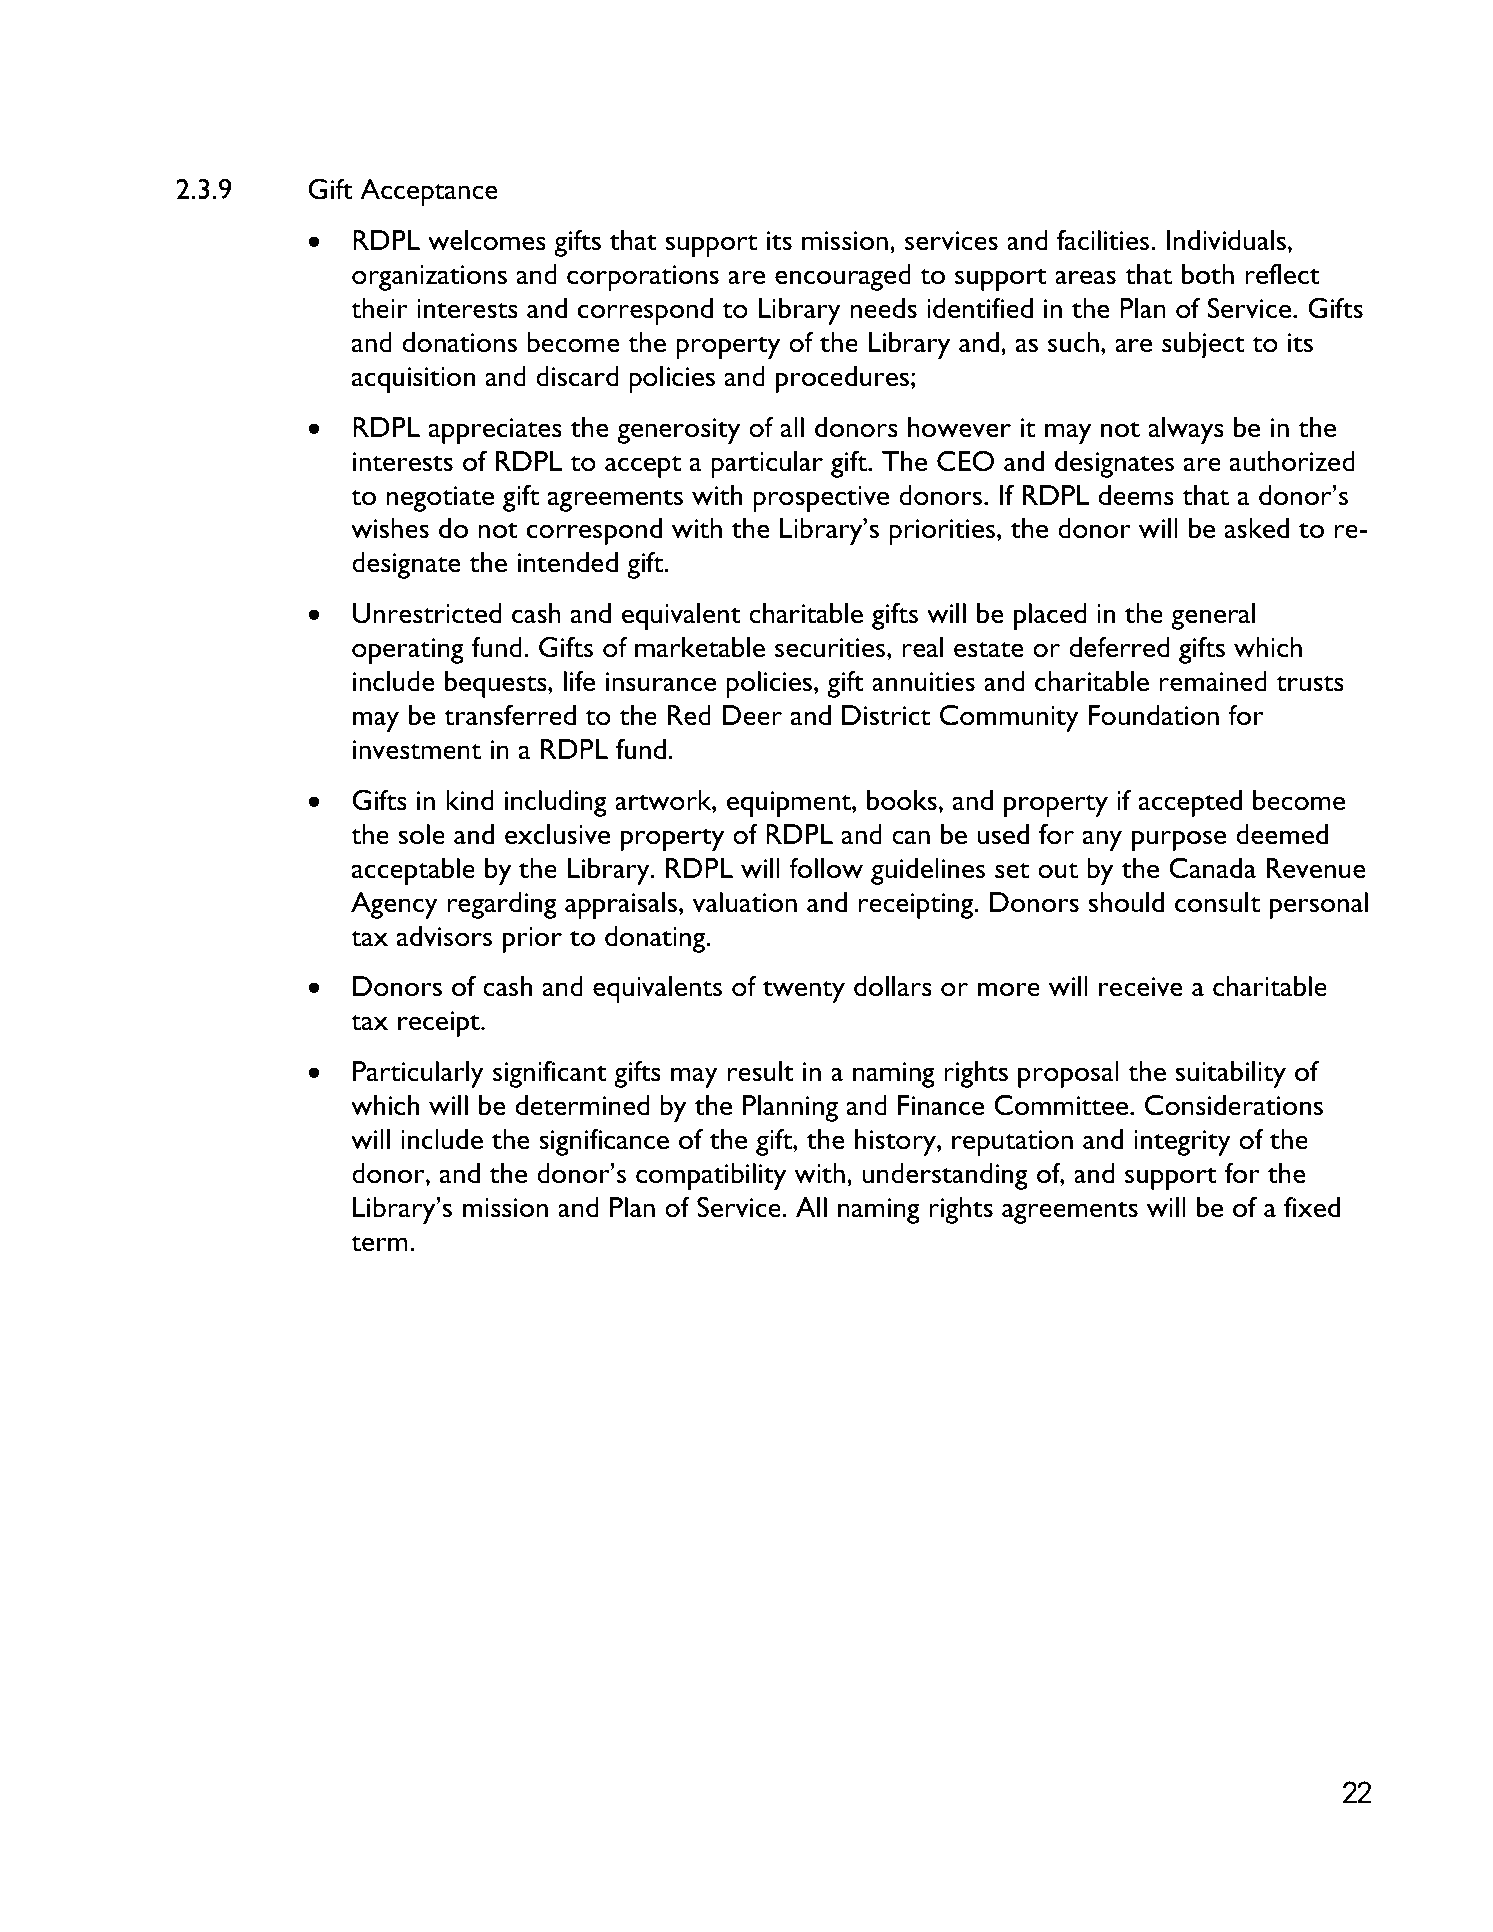  What do you see at coordinates (604, 1142) in the screenshot?
I see `significance` at bounding box center [604, 1142].
